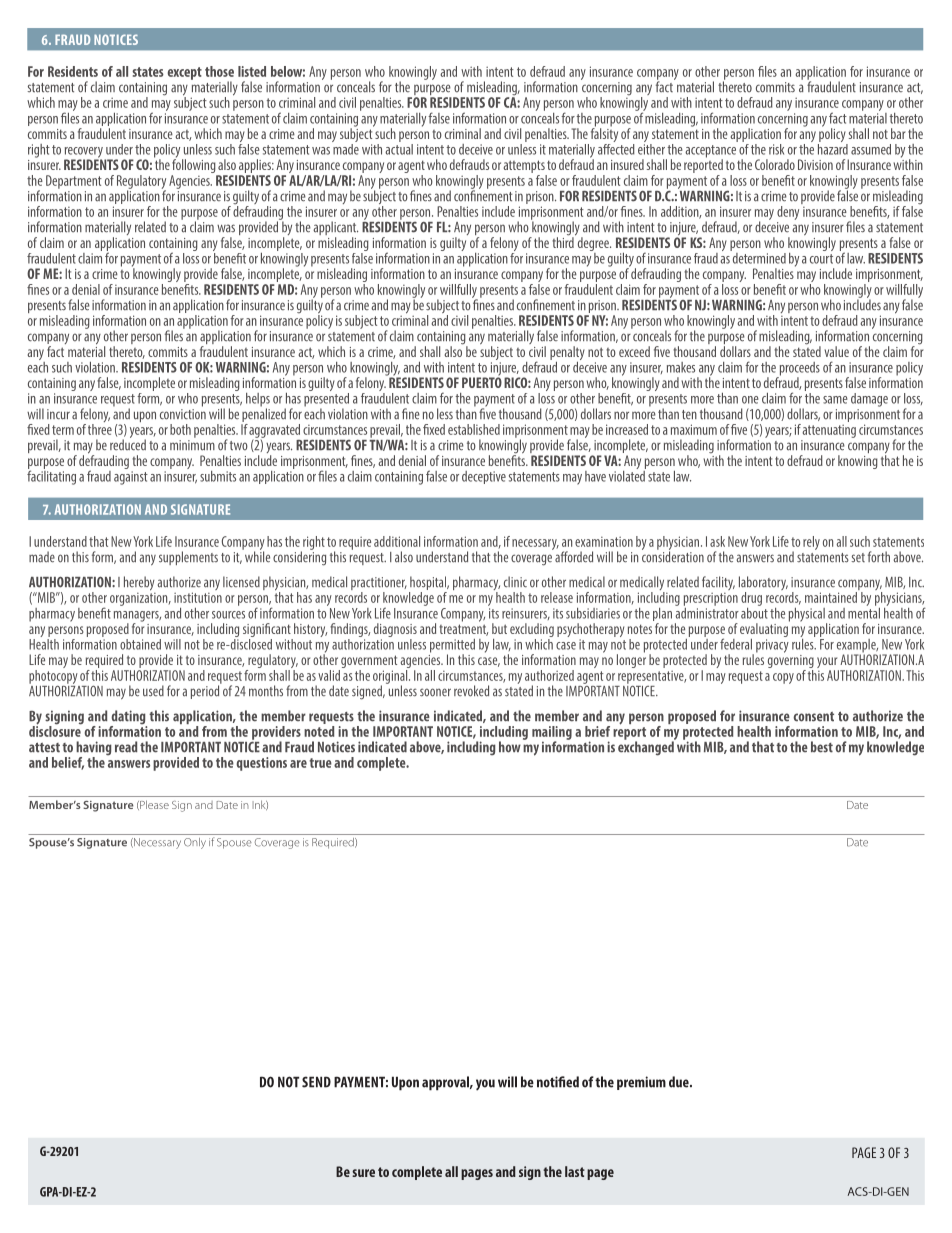 The height and width of the screenshot is (1233, 952). I want to click on SEND, so click(316, 1082).
